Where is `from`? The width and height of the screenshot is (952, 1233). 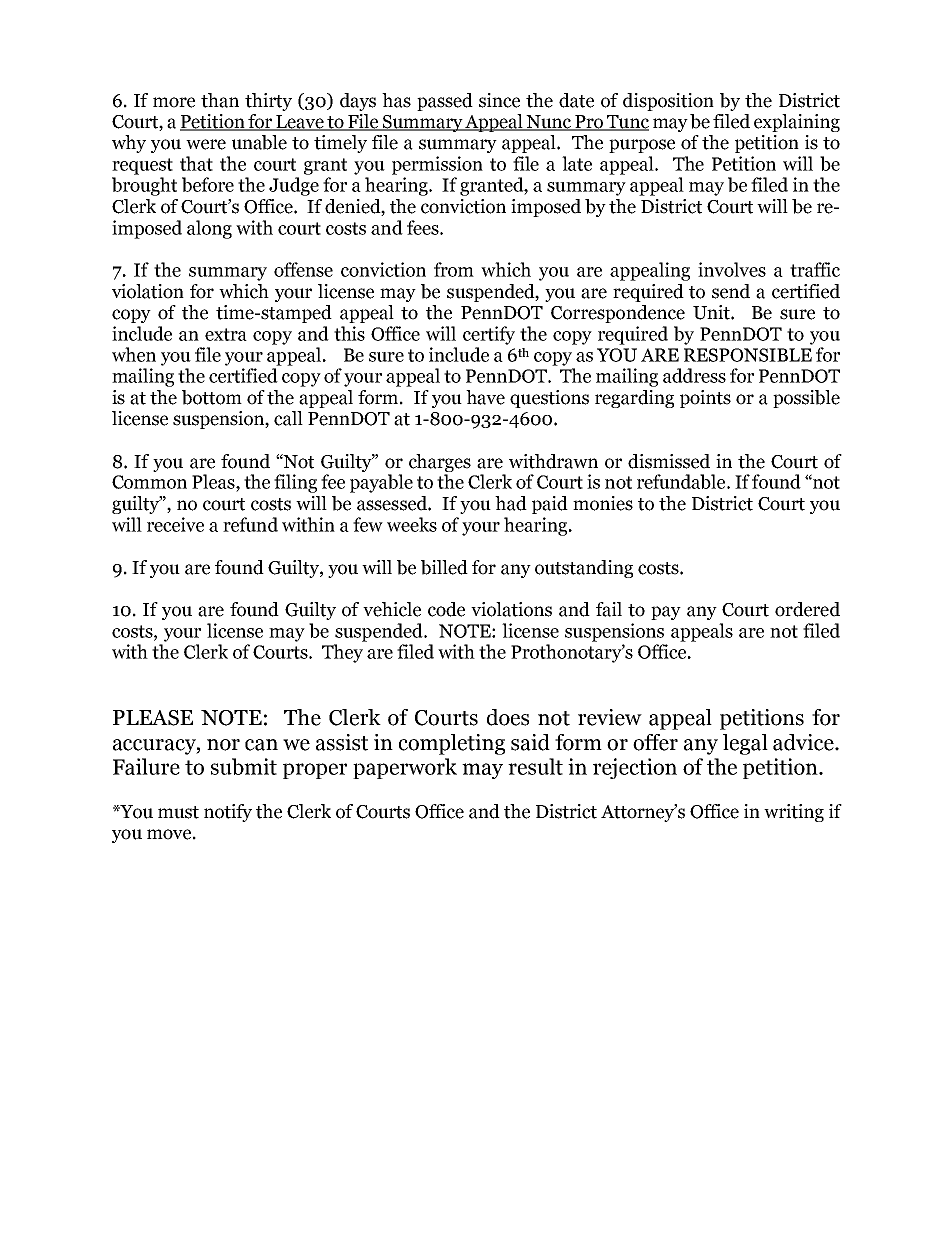
from is located at coordinates (454, 269).
